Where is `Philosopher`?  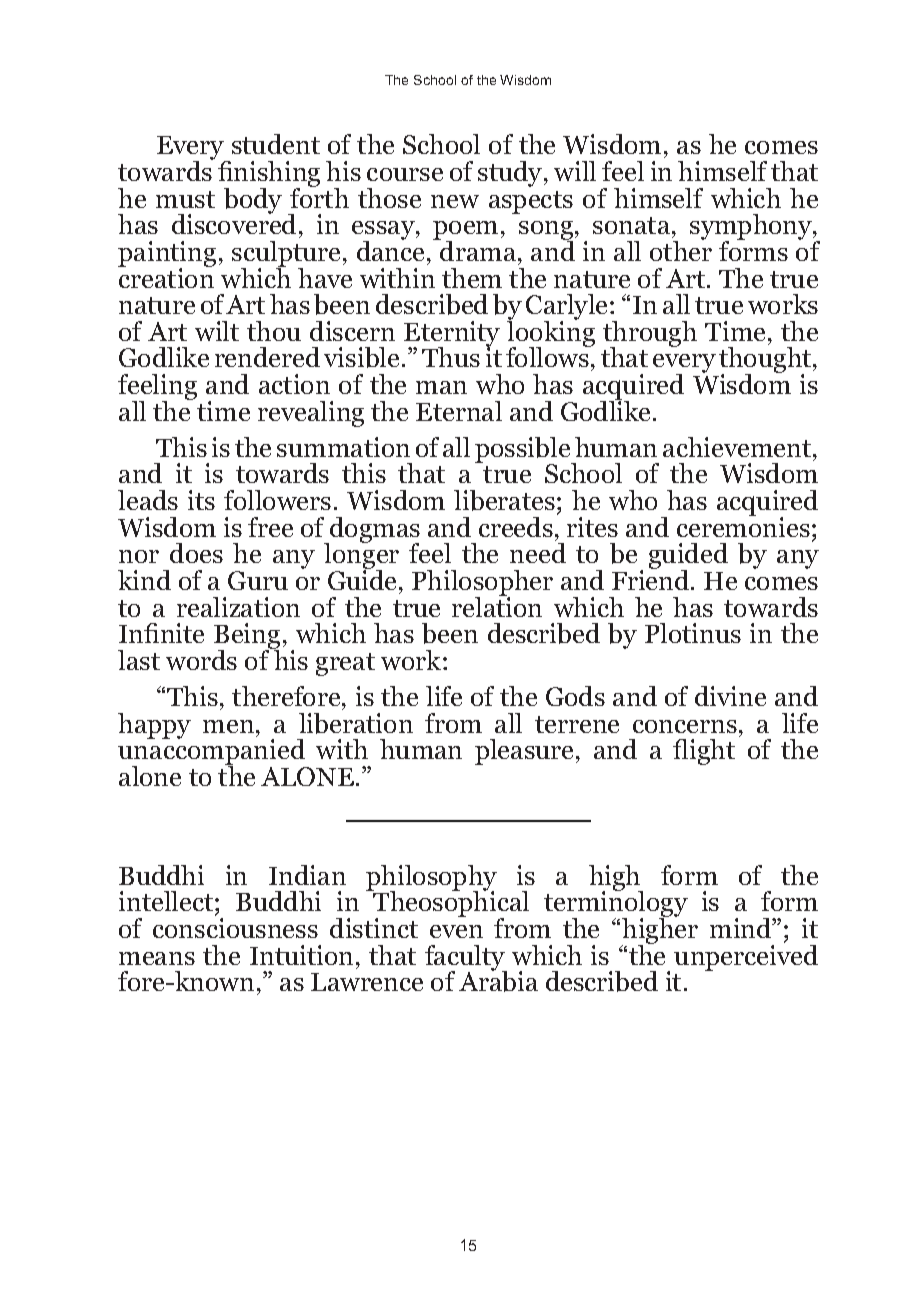
Philosopher is located at coordinates (482, 584).
